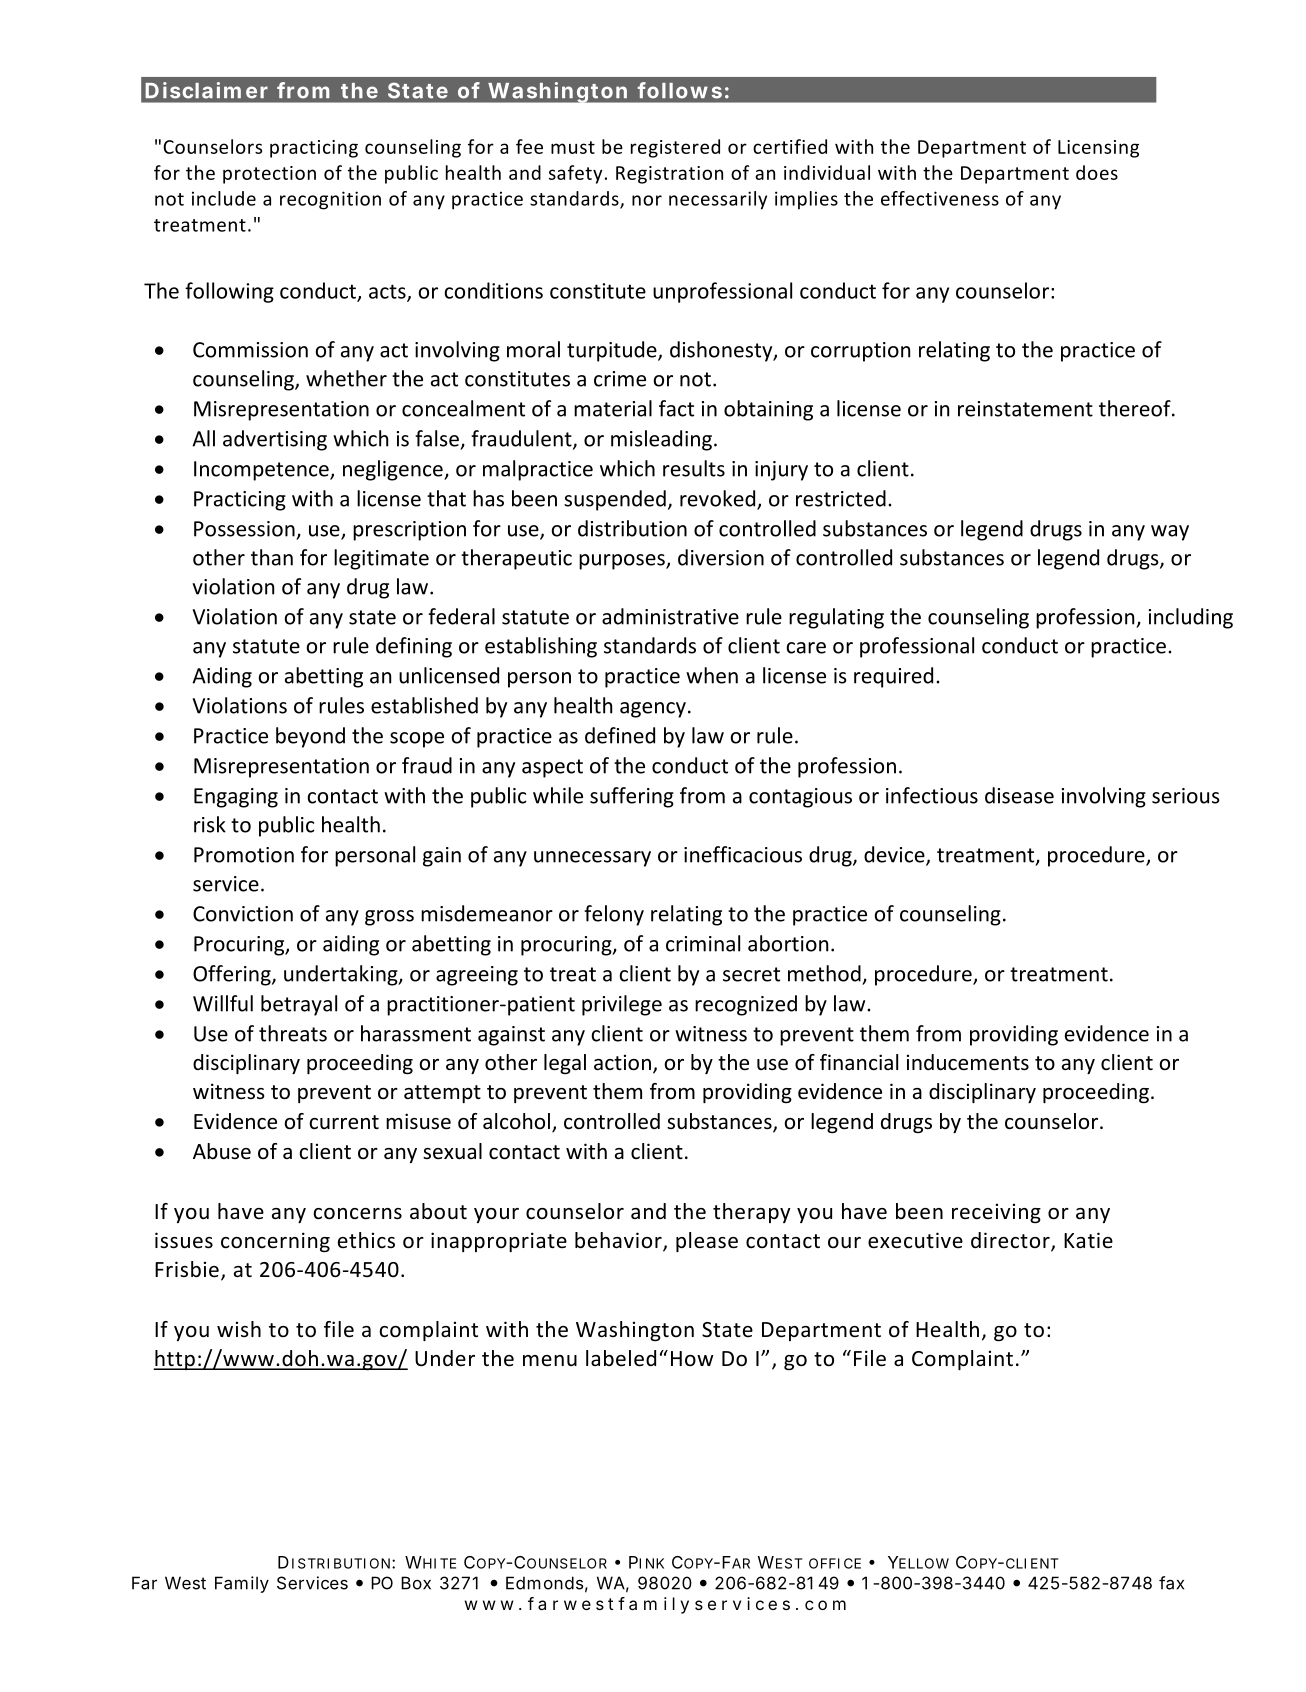  What do you see at coordinates (751, 1213) in the screenshot?
I see `therapy` at bounding box center [751, 1213].
